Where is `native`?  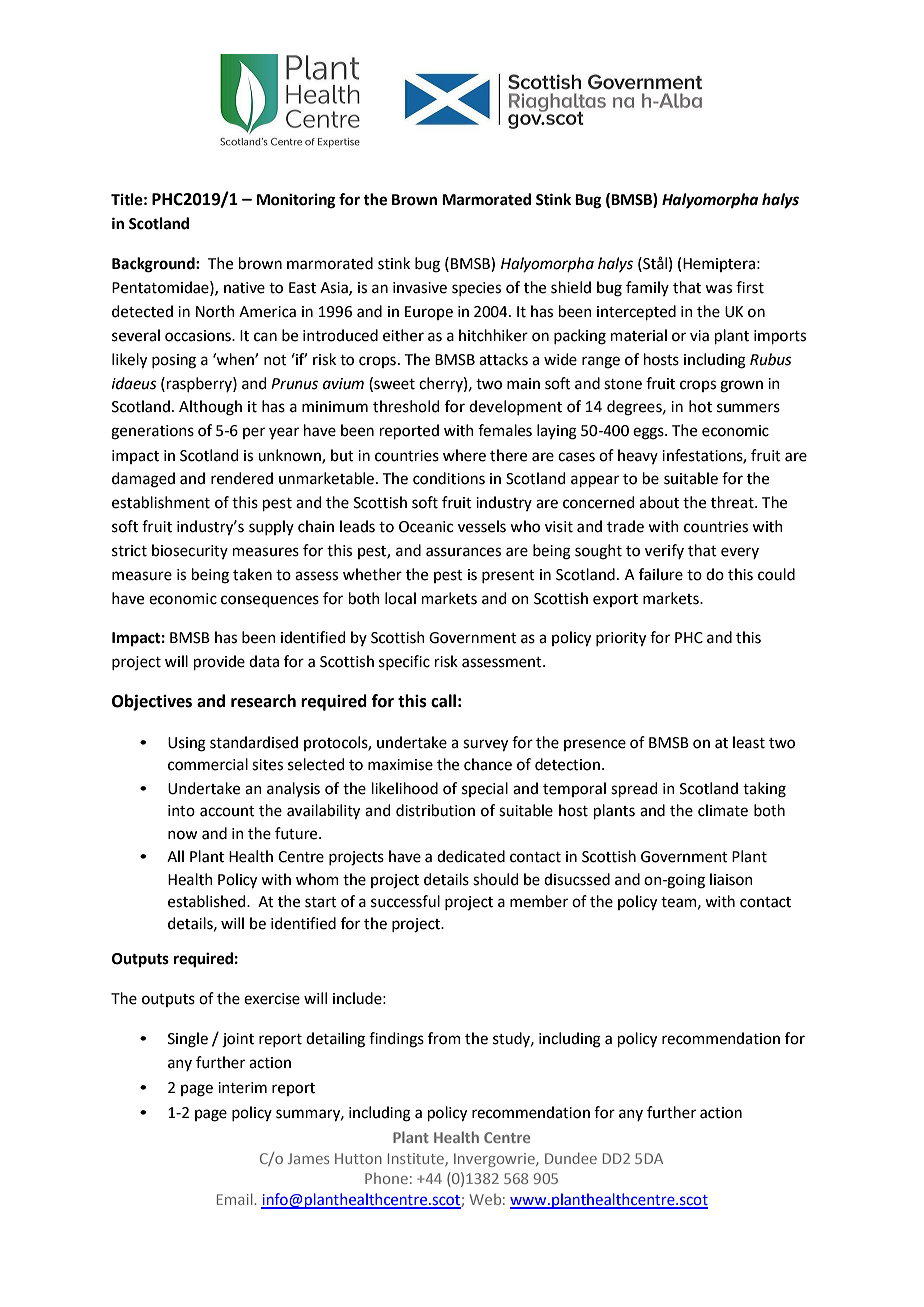
native is located at coordinates (244, 288).
